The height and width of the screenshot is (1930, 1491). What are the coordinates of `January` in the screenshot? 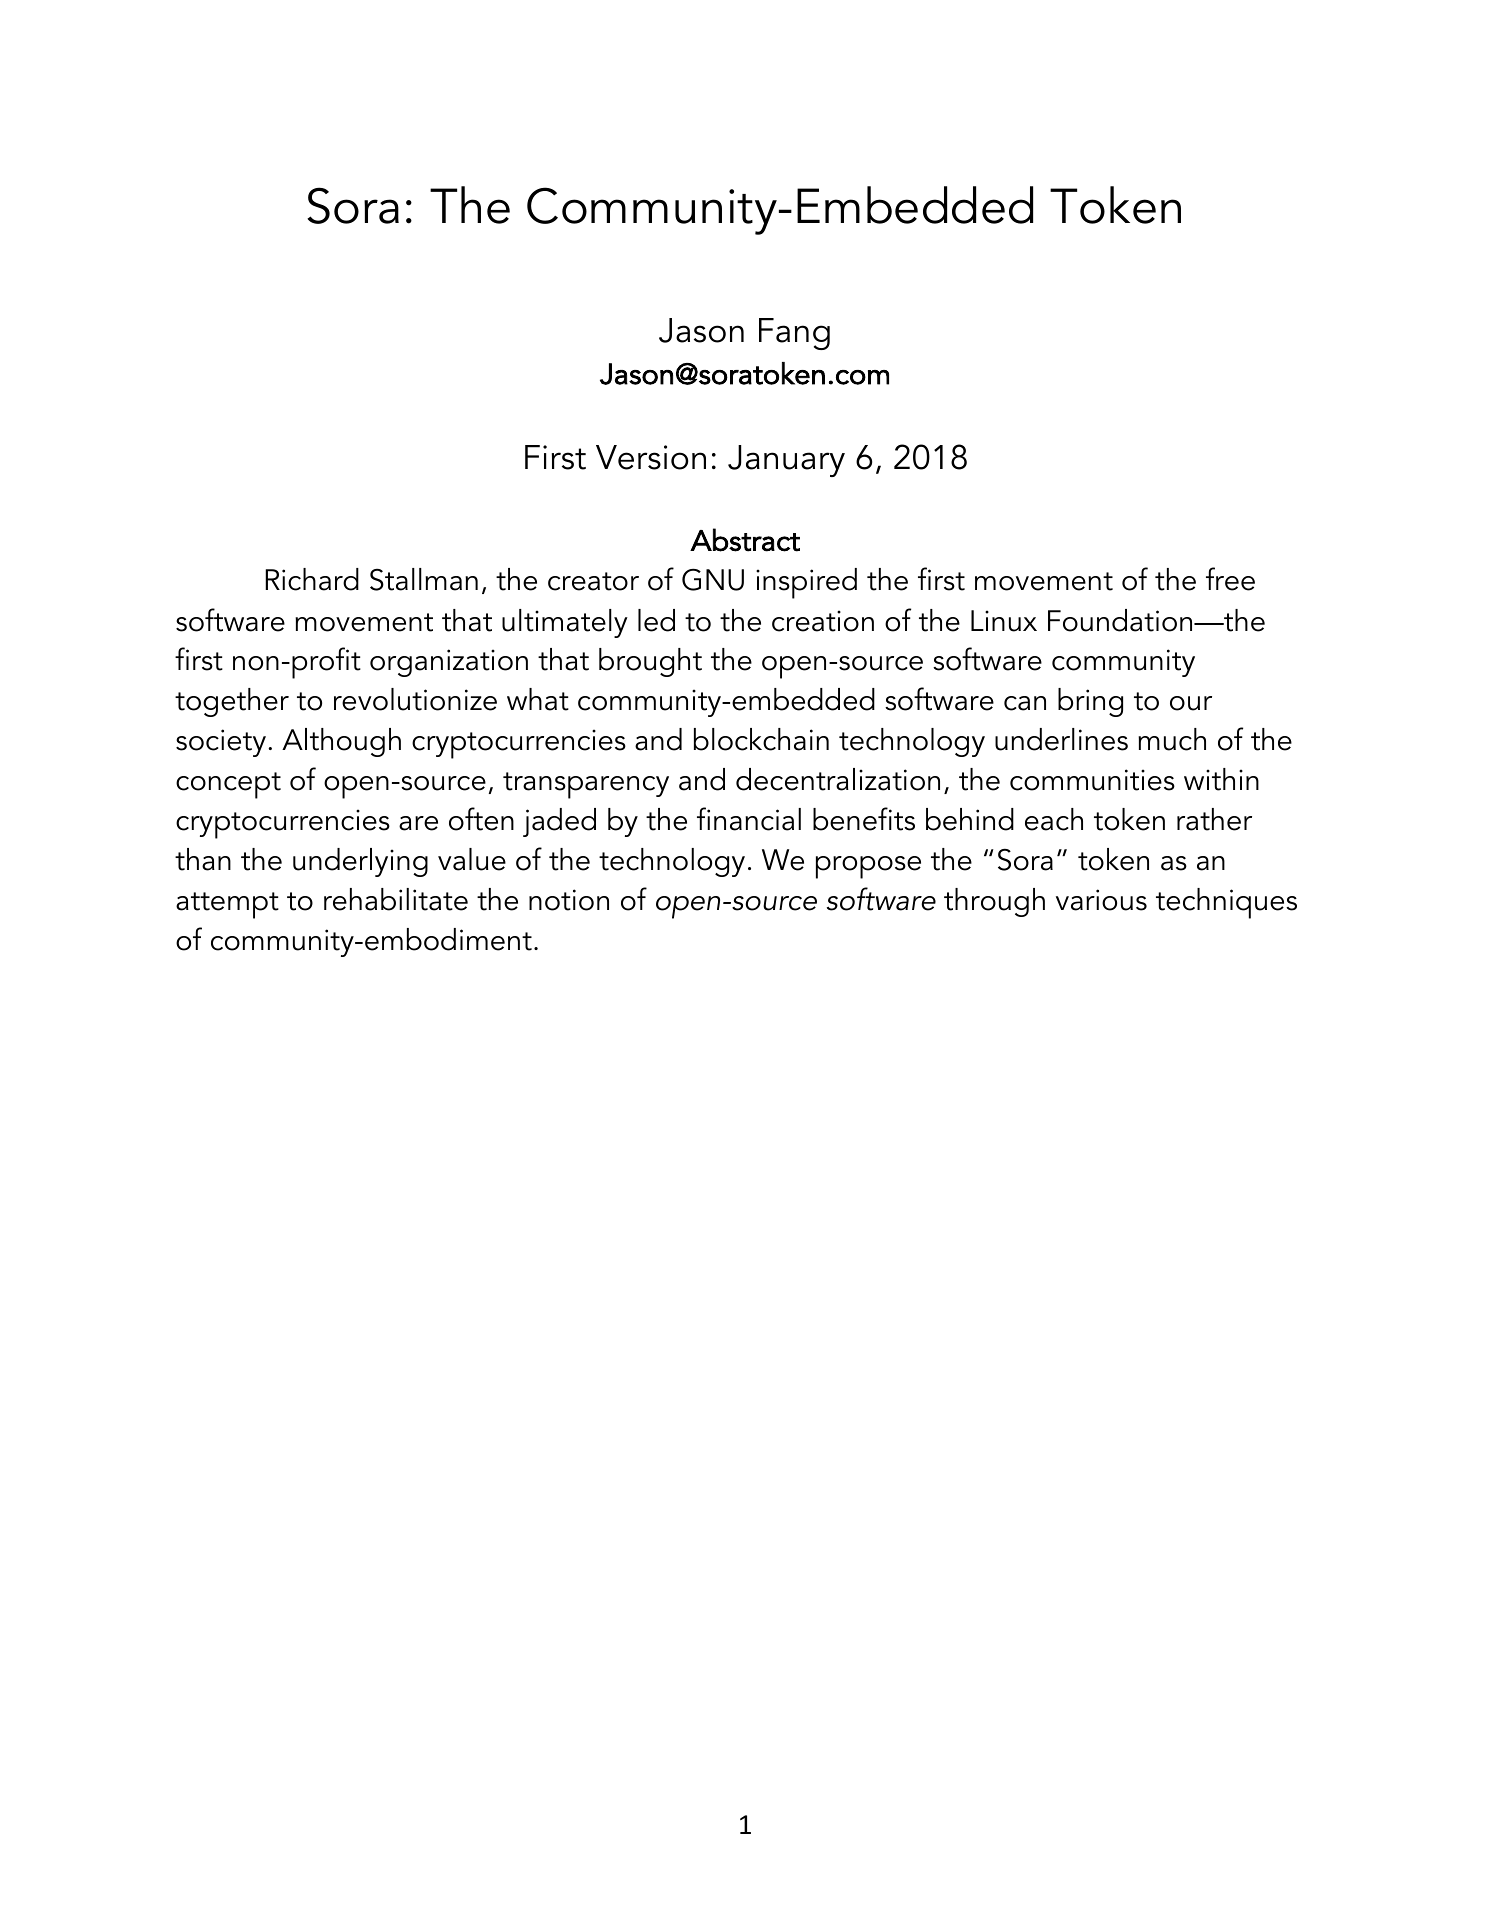 It's located at (786, 461).
